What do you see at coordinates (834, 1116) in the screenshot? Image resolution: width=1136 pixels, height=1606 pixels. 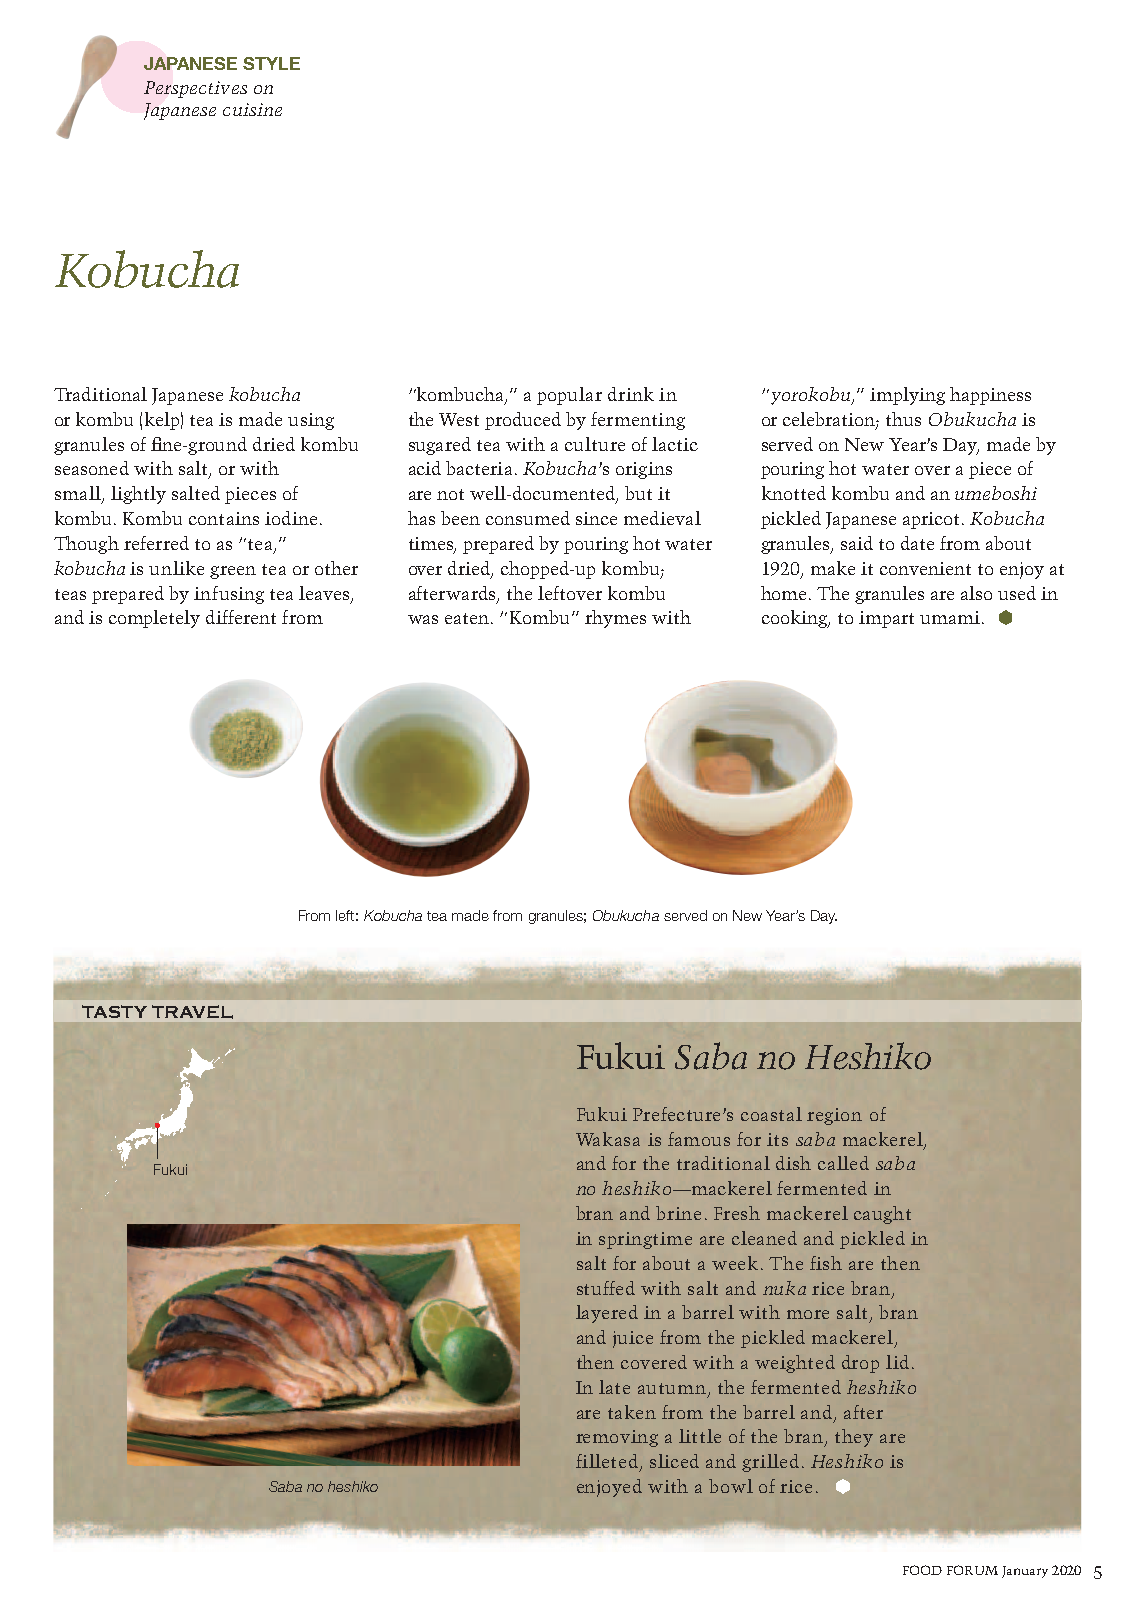 I see `region` at bounding box center [834, 1116].
